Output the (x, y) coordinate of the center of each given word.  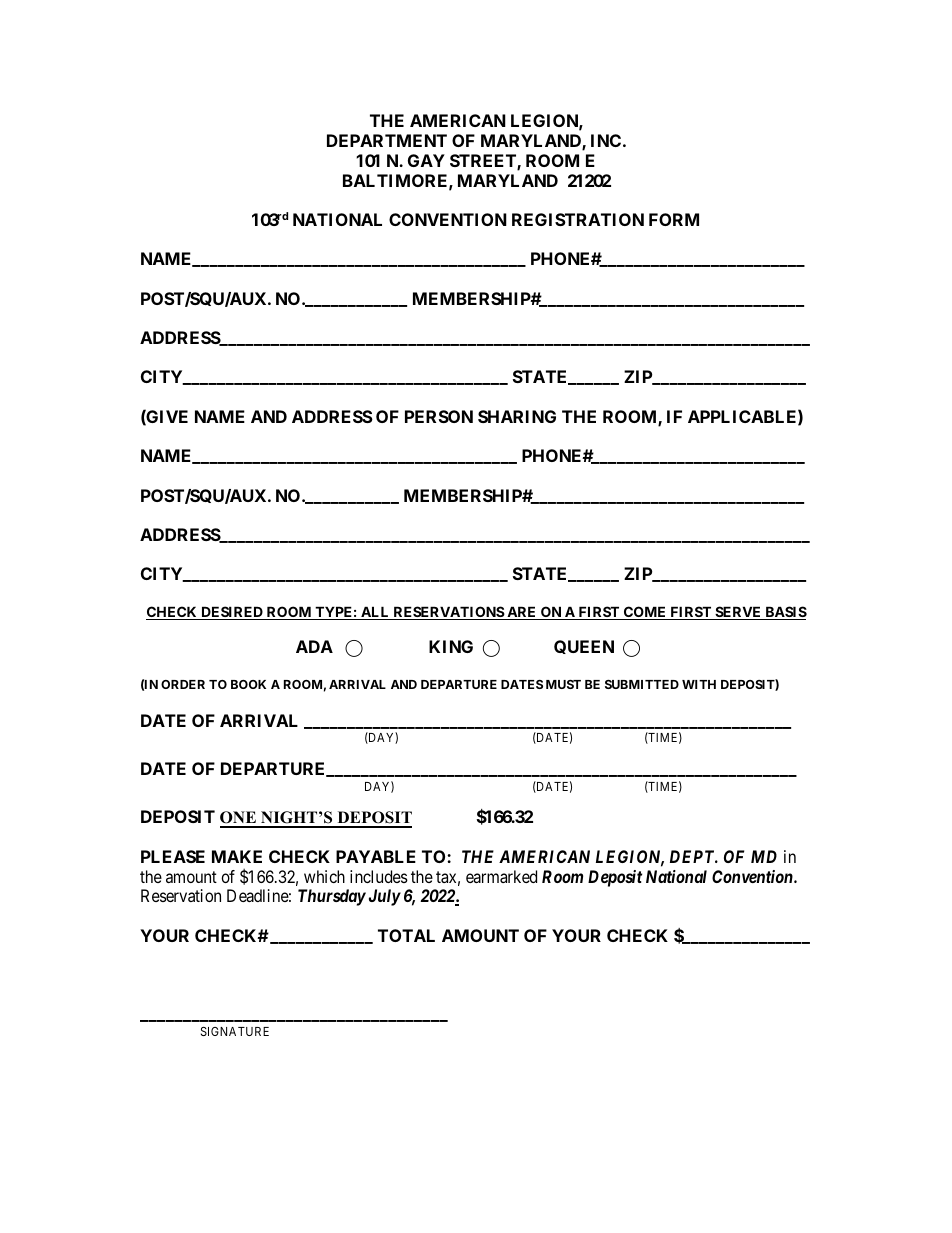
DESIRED (232, 613)
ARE (522, 613)
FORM (674, 219)
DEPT (694, 856)
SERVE (738, 613)
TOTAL (406, 935)
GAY (426, 160)
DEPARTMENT (387, 140)
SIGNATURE (235, 1031)
